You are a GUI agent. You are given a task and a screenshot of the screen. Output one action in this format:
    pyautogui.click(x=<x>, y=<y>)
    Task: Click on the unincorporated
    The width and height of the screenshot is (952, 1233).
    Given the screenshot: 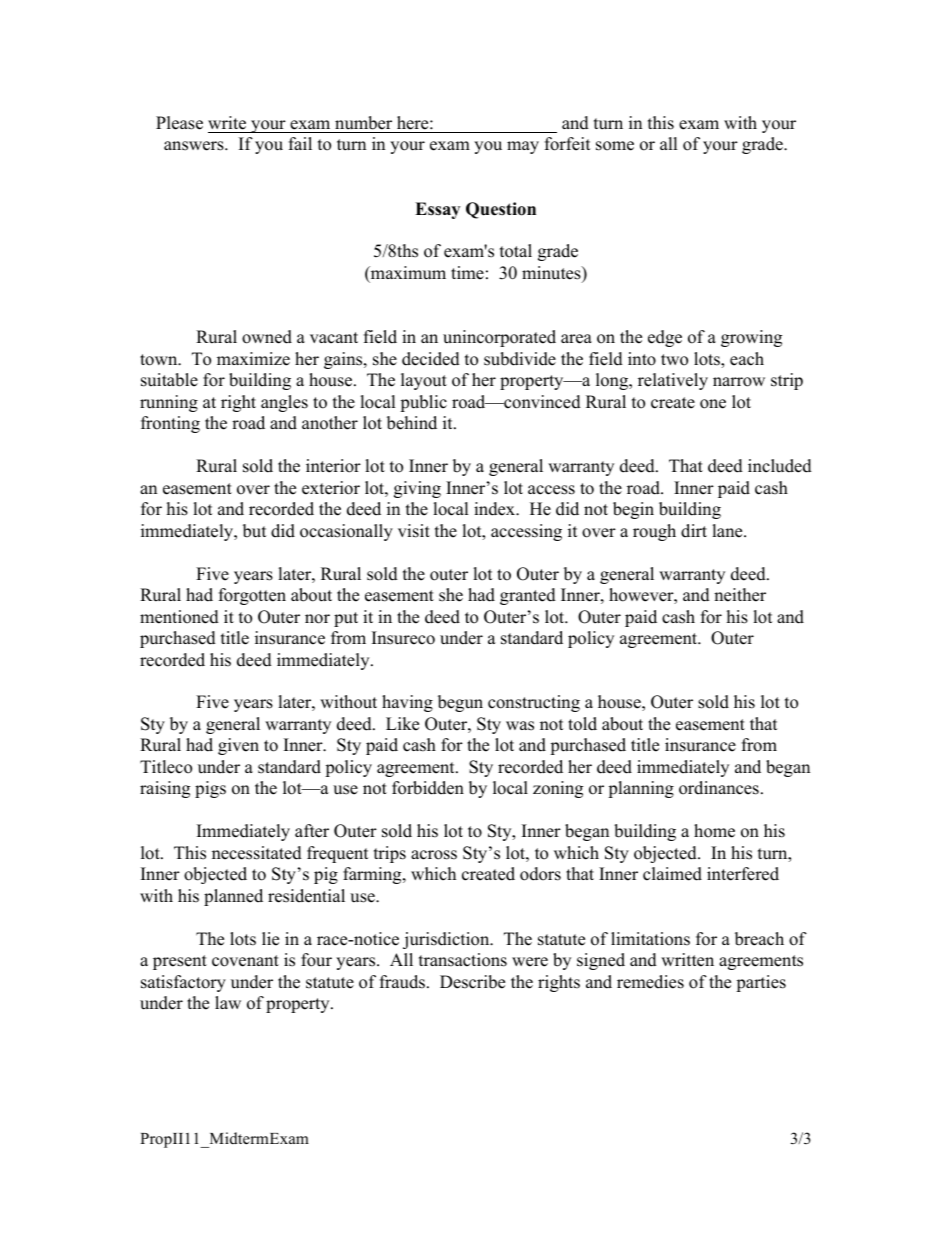 What is the action you would take?
    pyautogui.click(x=499, y=338)
